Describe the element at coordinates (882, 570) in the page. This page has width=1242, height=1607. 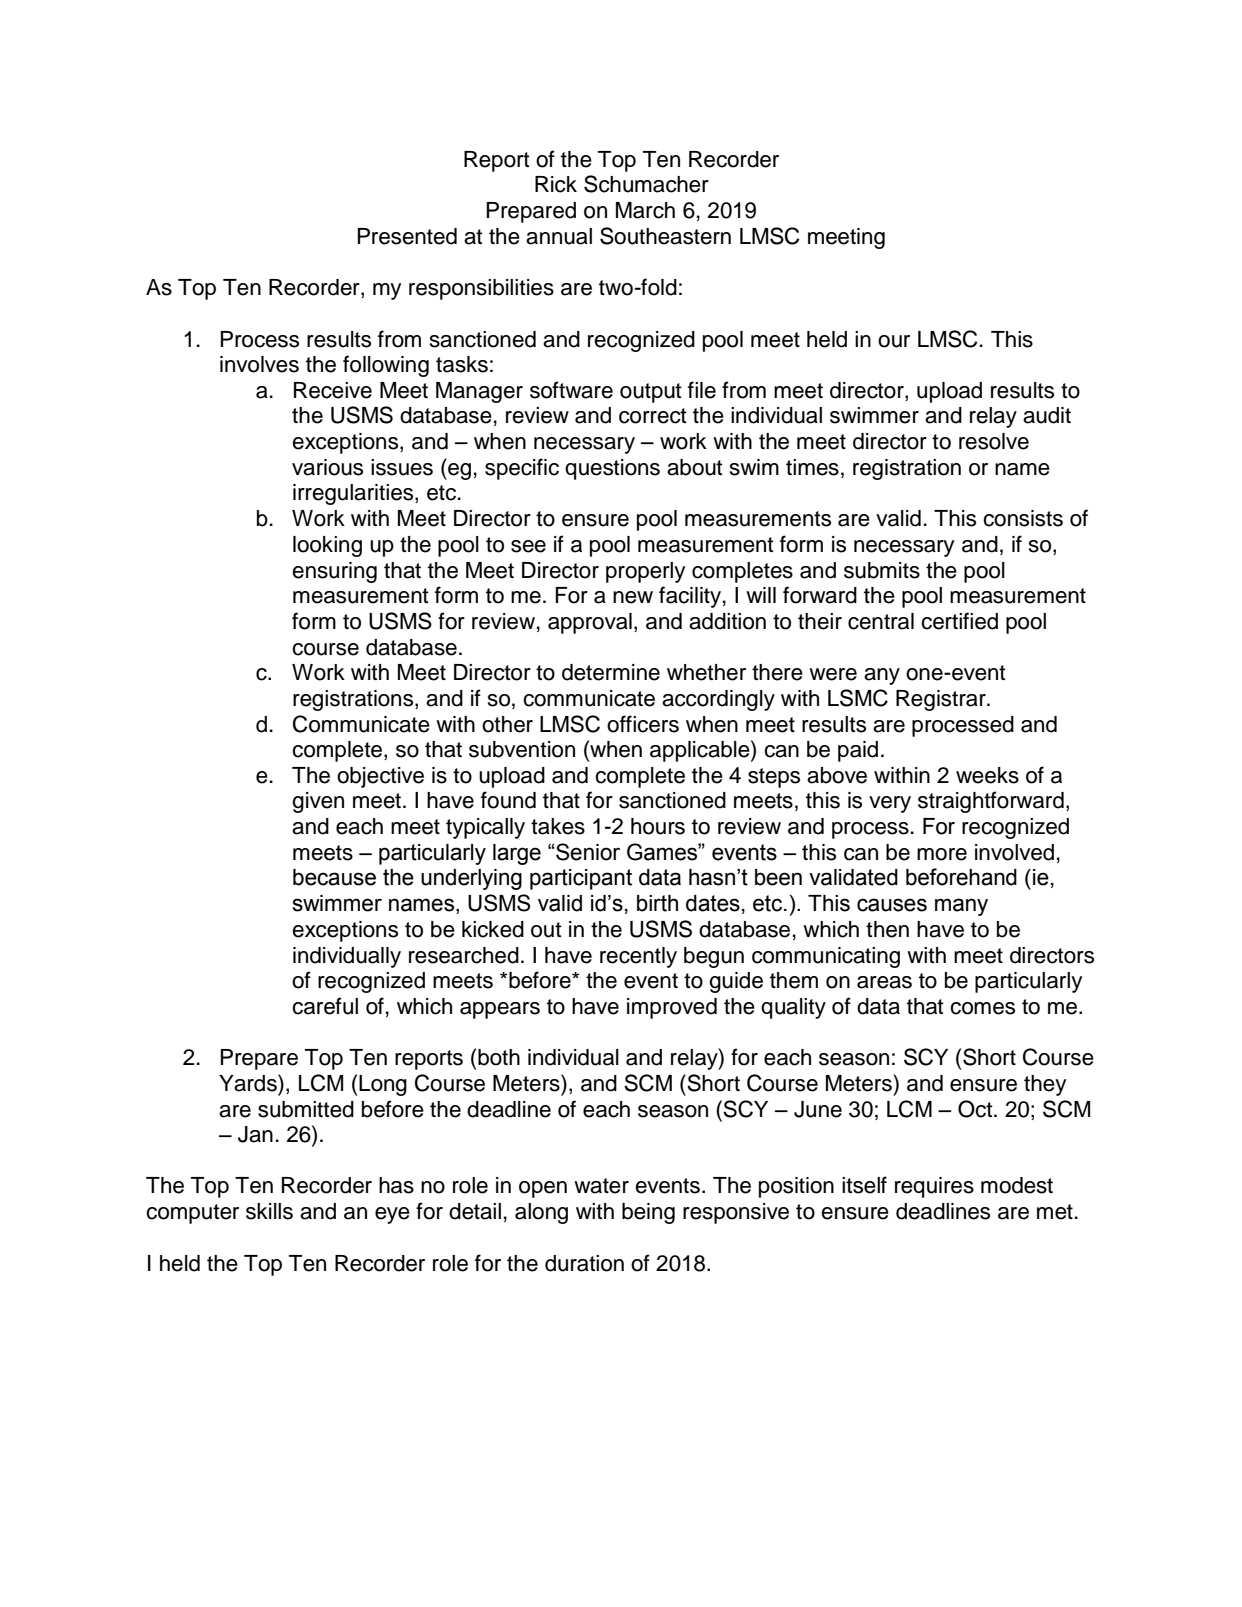
I see `submits` at that location.
